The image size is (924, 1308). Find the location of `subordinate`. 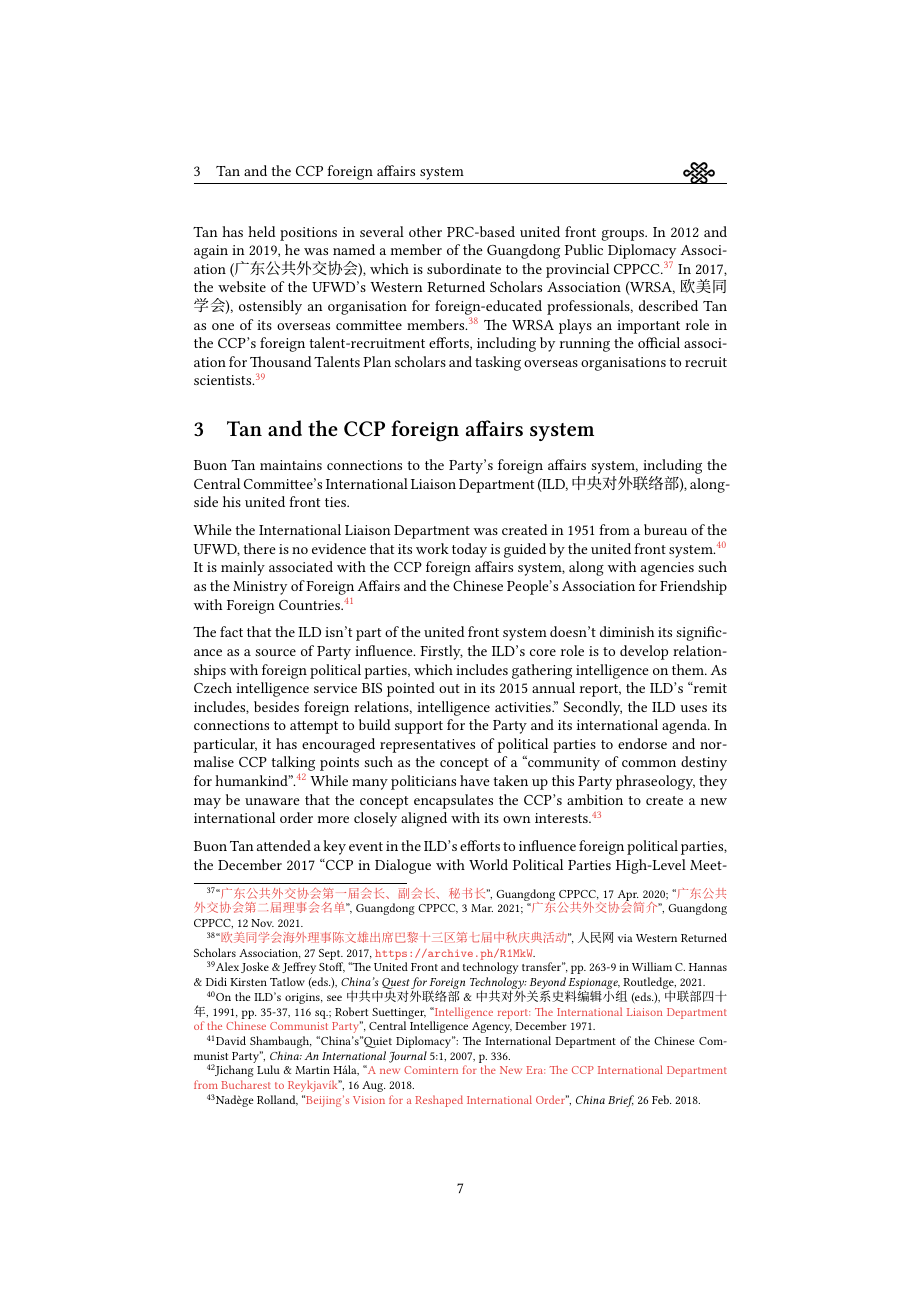

subordinate is located at coordinates (464, 268).
